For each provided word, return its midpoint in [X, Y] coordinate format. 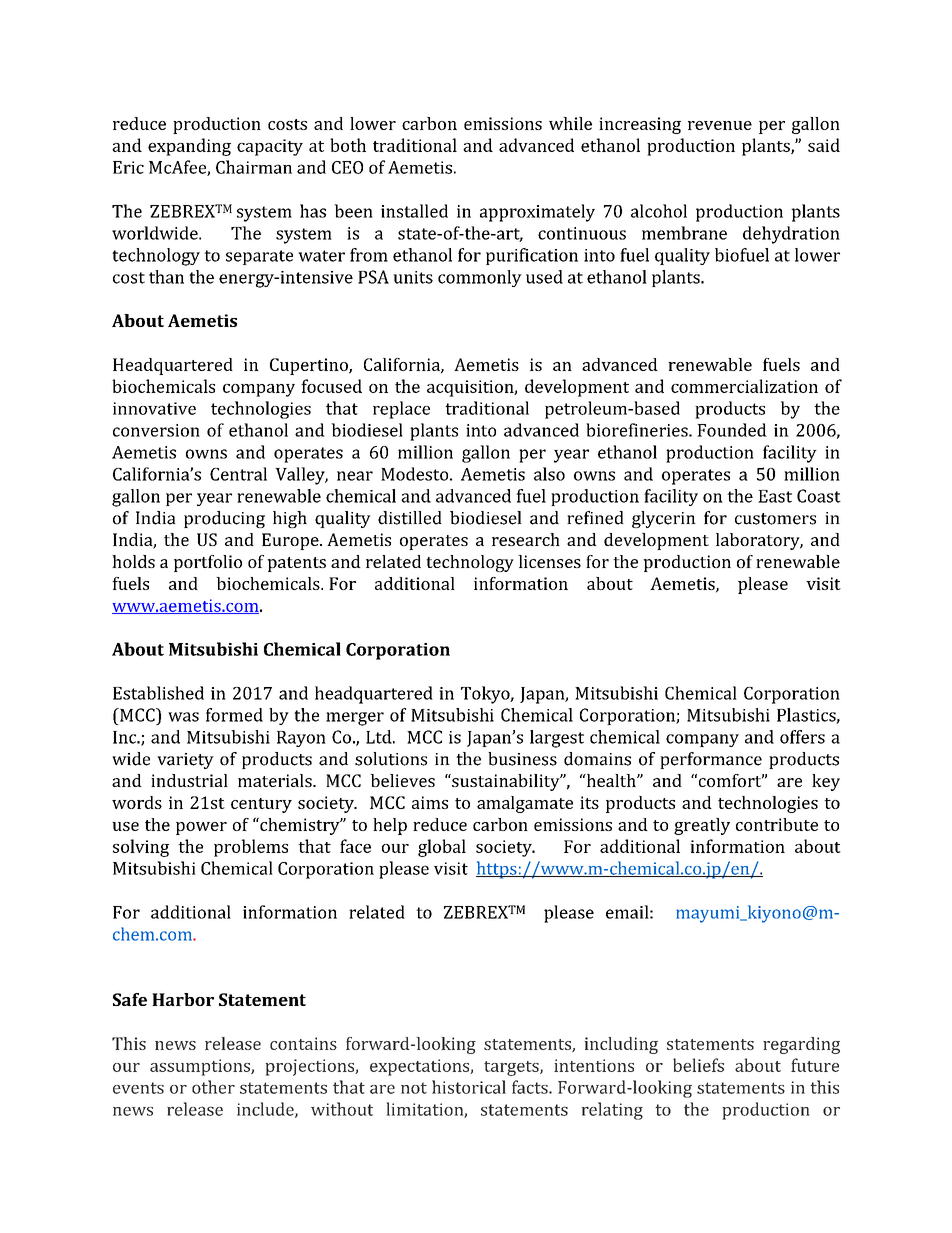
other [213, 1087]
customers [775, 519]
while [570, 123]
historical [469, 1087]
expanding [189, 147]
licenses [549, 561]
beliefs [698, 1065]
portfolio [208, 563]
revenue [720, 125]
